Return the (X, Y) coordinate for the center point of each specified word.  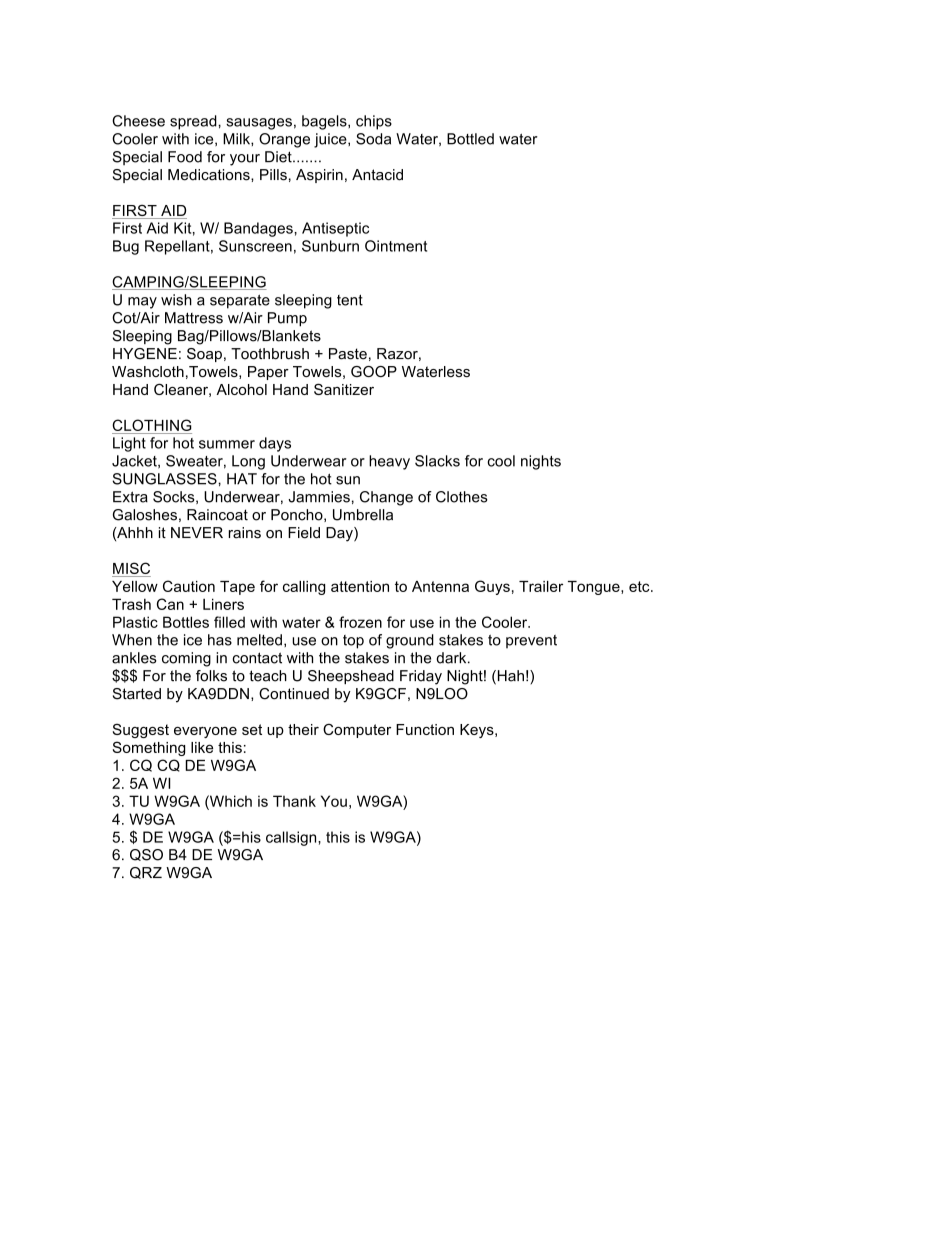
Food (185, 157)
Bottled (470, 139)
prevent (531, 642)
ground (410, 641)
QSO (146, 855)
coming (186, 659)
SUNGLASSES (165, 479)
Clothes (462, 497)
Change (386, 498)
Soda (373, 139)
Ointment (396, 246)
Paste (348, 354)
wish (176, 300)
